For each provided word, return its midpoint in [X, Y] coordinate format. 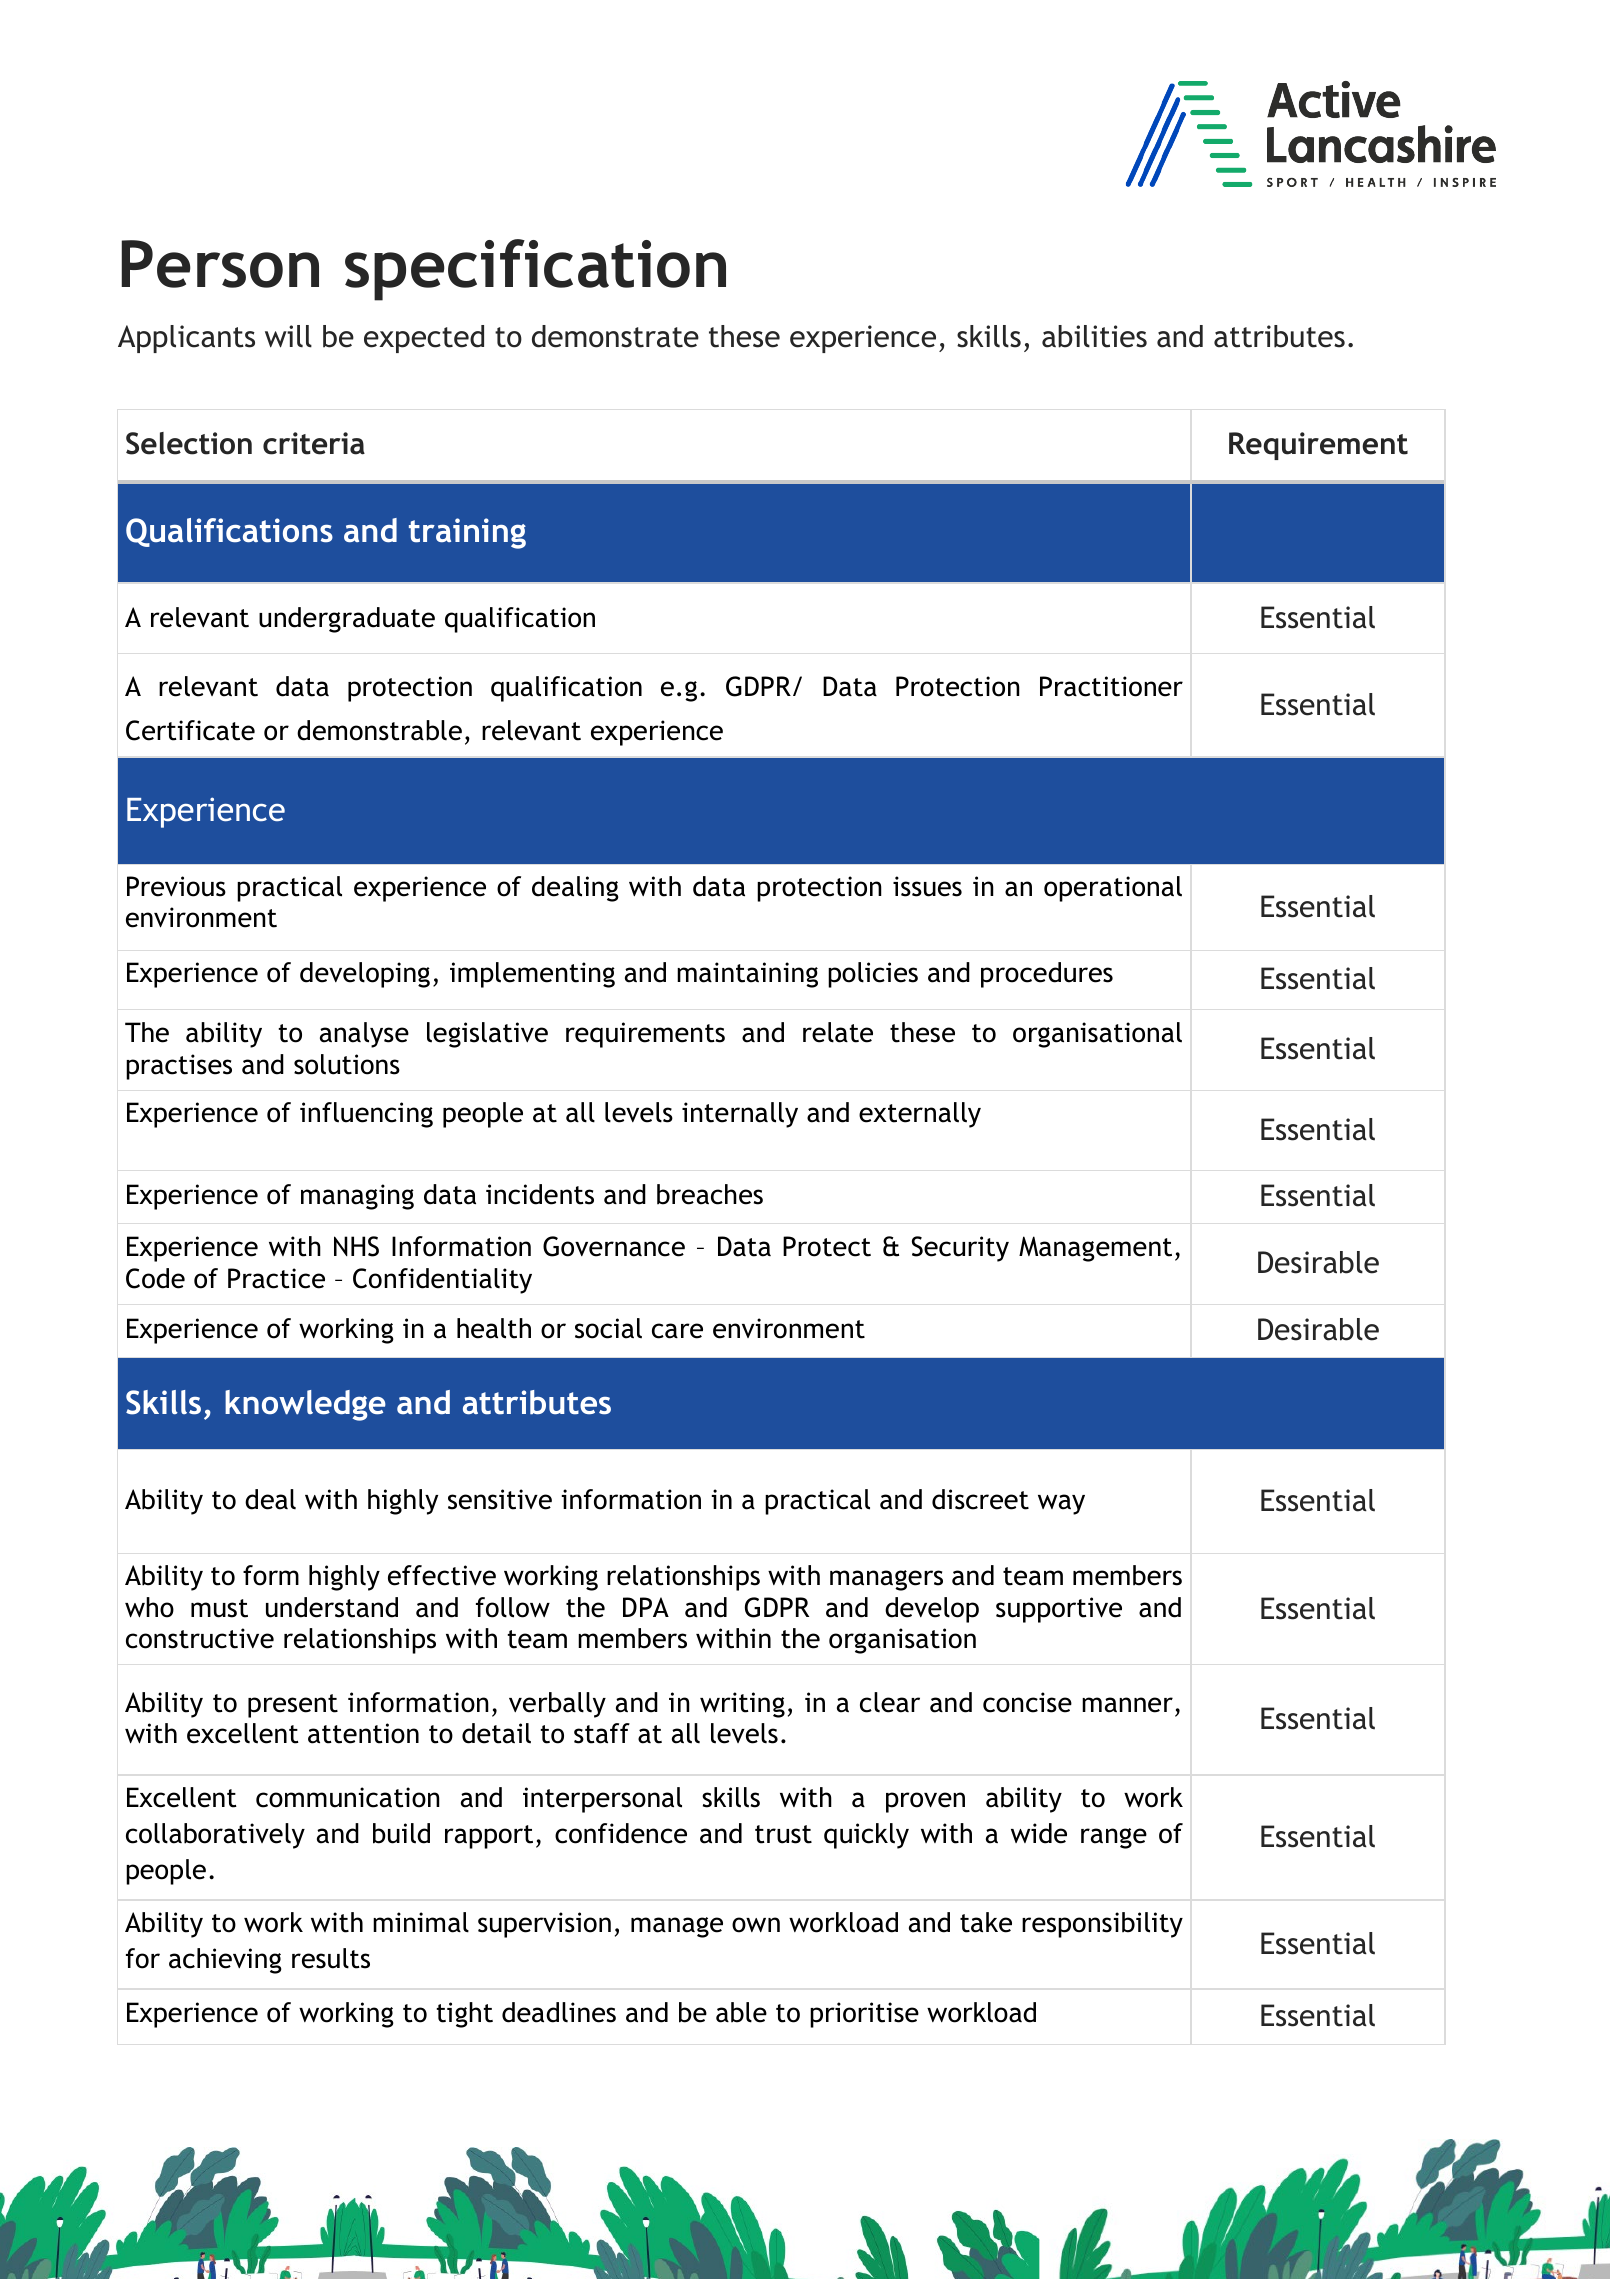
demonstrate [615, 336]
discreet [980, 1499]
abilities [1094, 336]
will [288, 336]
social [608, 1328]
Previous [176, 886]
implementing [532, 975]
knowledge [305, 1405]
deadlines [559, 2012]
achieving [225, 1961]
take [986, 1922]
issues [927, 886]
